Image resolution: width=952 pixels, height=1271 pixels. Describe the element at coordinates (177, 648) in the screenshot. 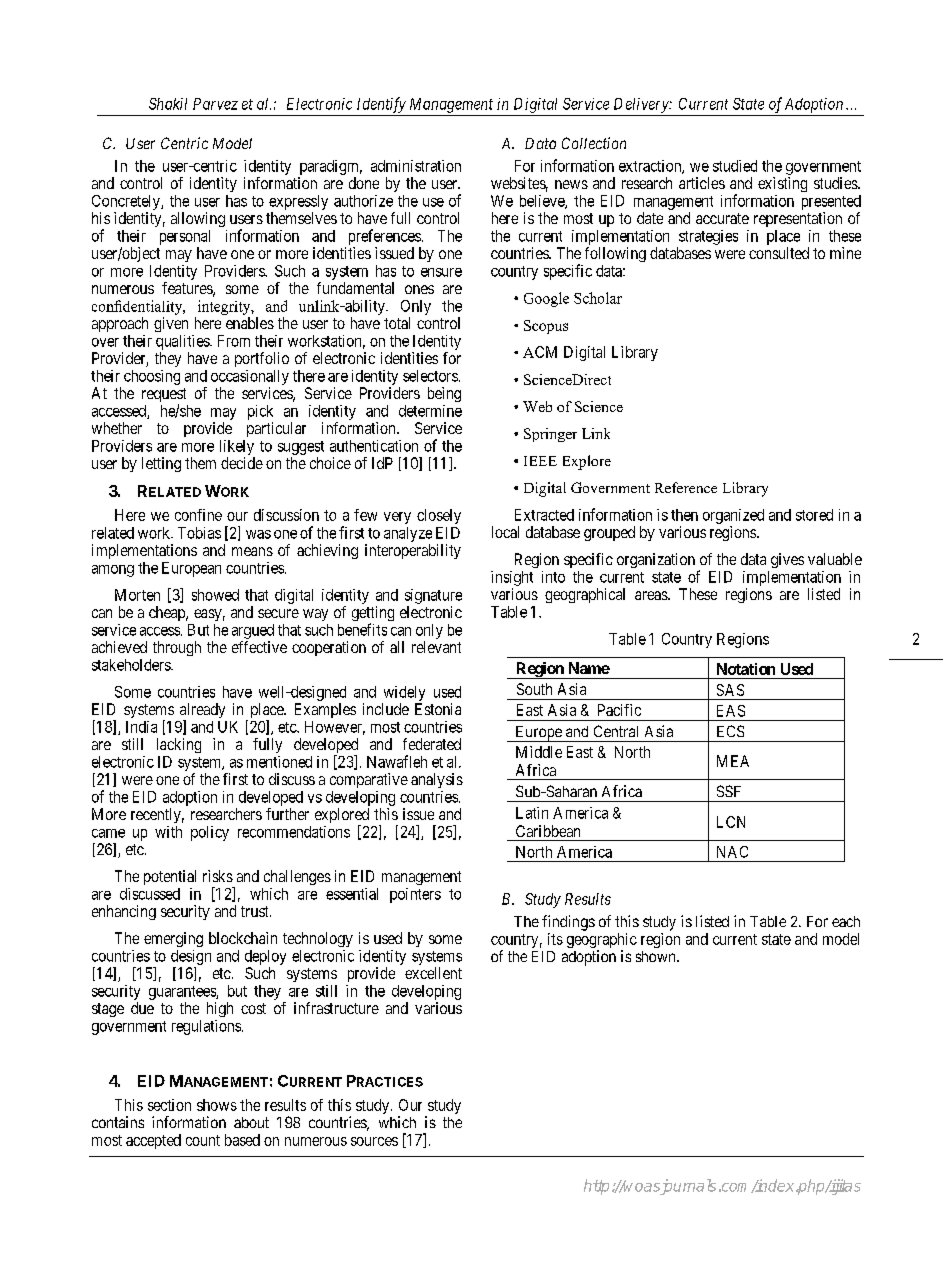

I see `through` at that location.
